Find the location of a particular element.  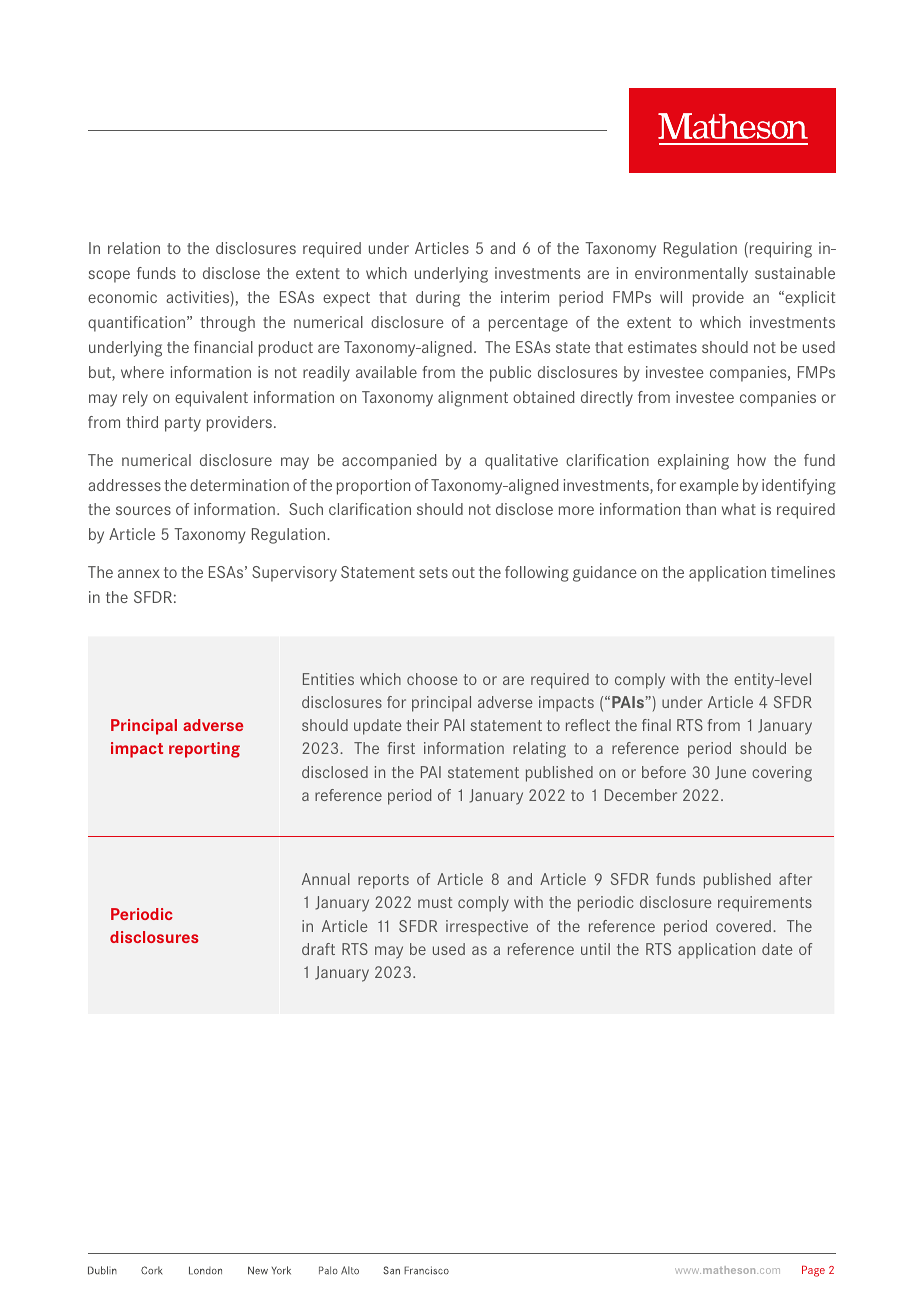

reporting is located at coordinates (204, 750).
